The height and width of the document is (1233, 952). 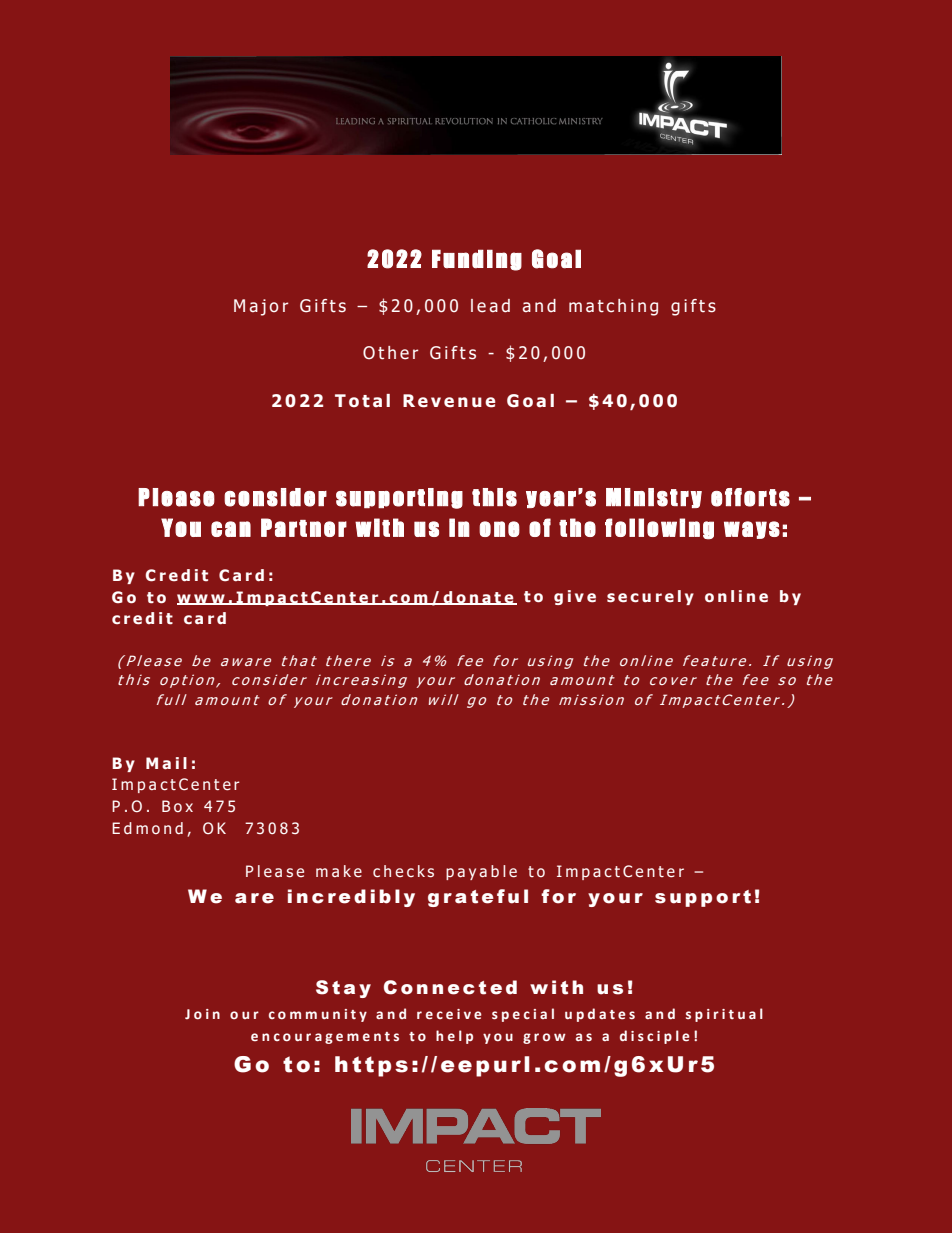 I want to click on give, so click(x=575, y=597).
